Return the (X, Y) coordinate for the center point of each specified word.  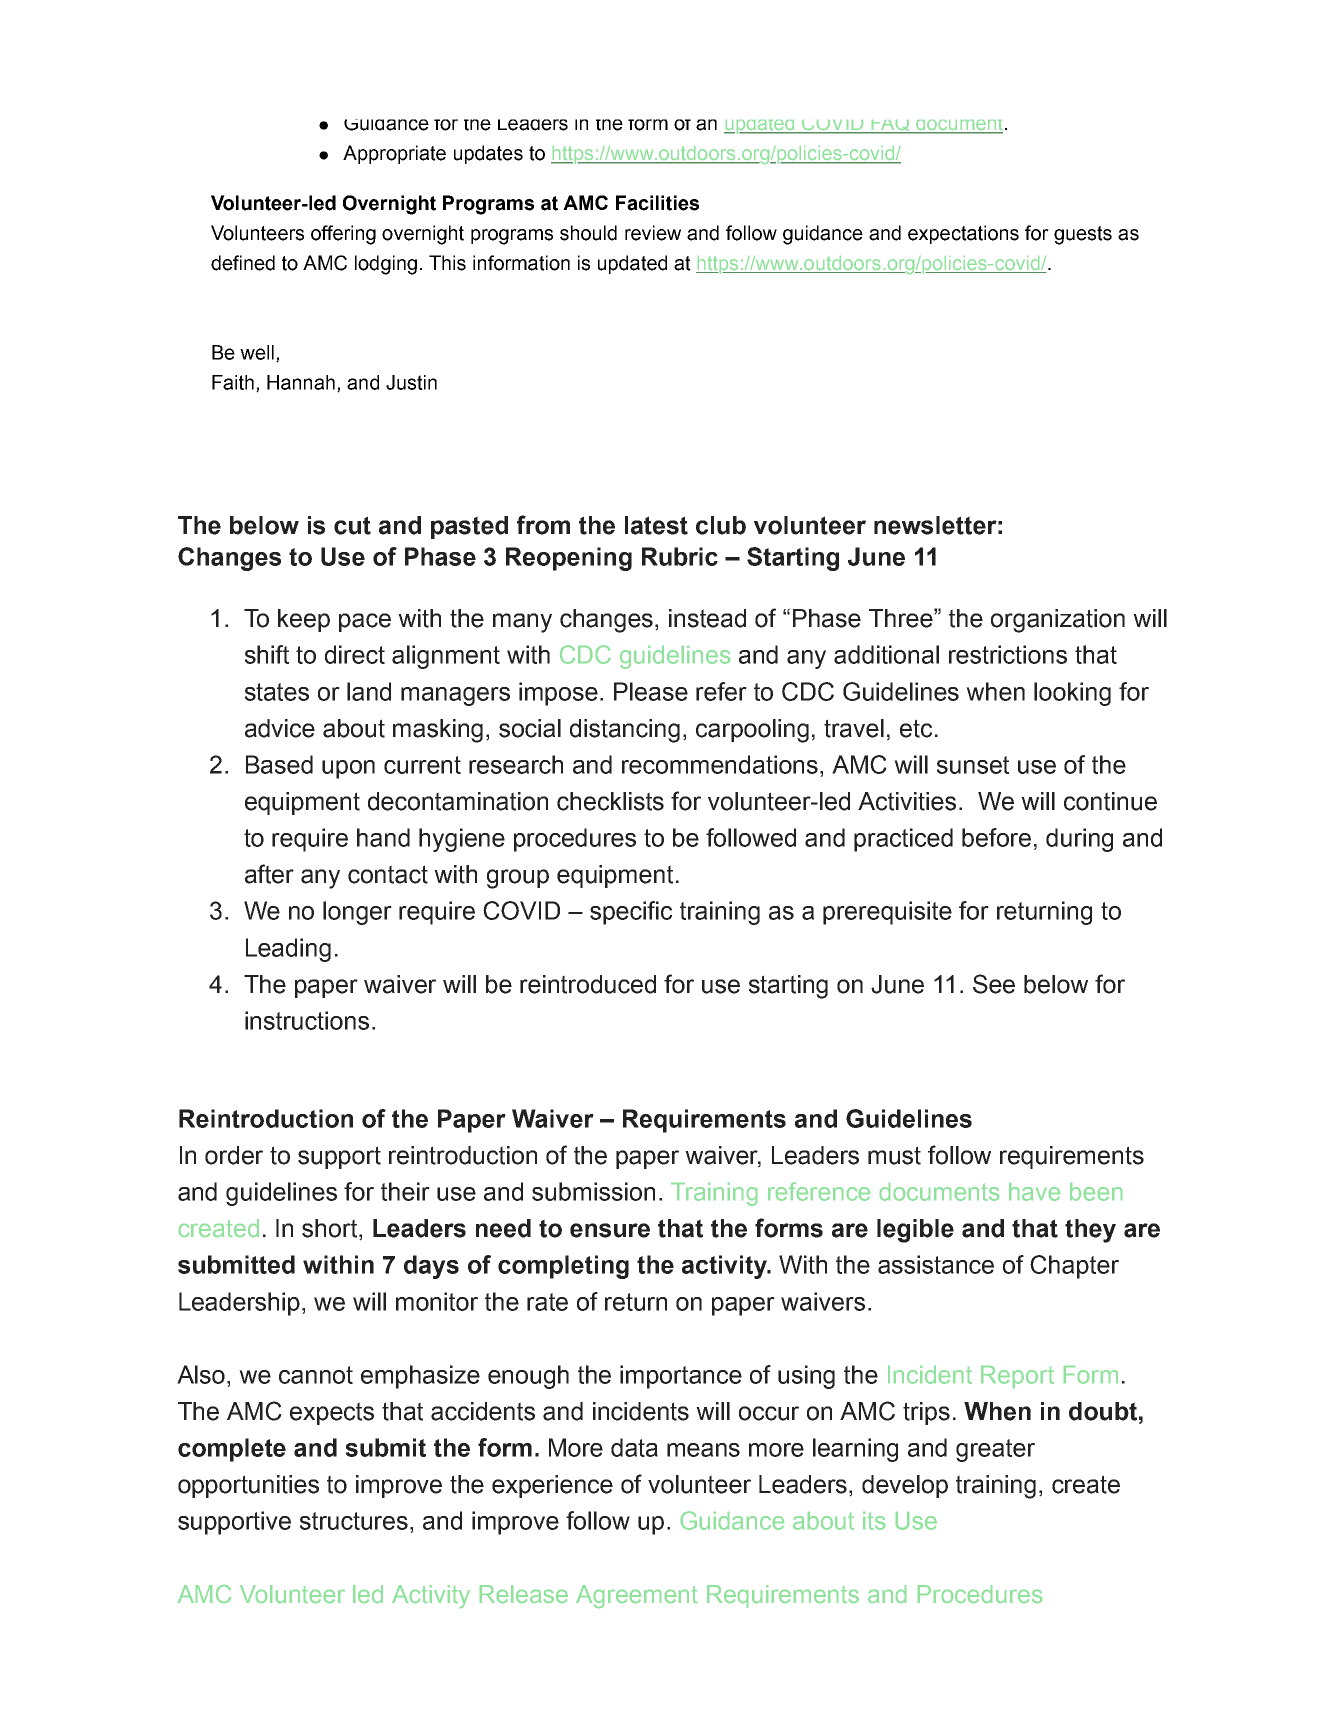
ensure (610, 1230)
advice (280, 728)
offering (343, 235)
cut (352, 525)
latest (656, 525)
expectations (963, 234)
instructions (307, 1020)
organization (1058, 621)
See (994, 984)
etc (916, 728)
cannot (316, 1375)
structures (354, 1521)
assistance (936, 1264)
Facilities (657, 203)
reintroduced (588, 984)
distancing (625, 731)
